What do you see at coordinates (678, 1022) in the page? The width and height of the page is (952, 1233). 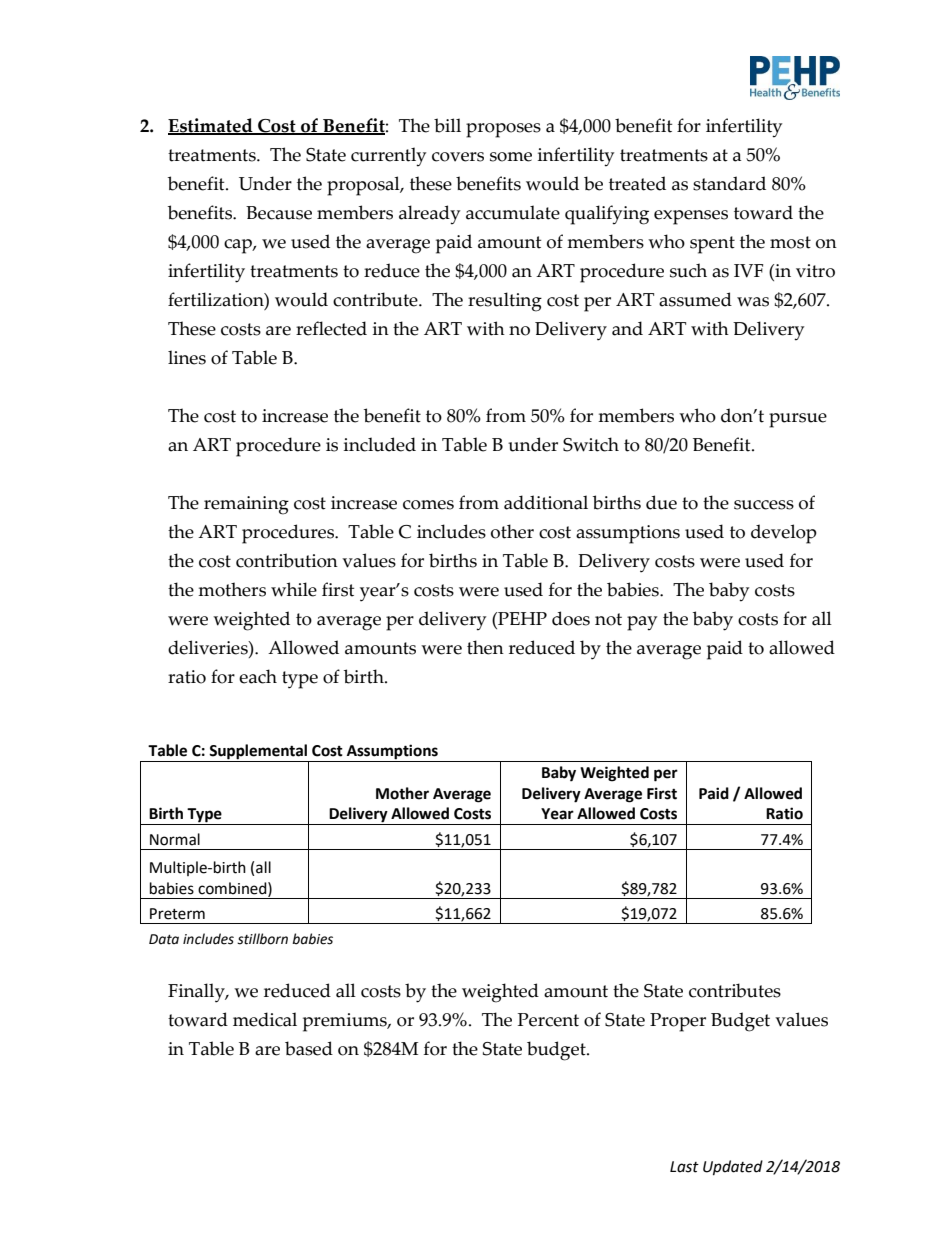 I see `Proper` at bounding box center [678, 1022].
